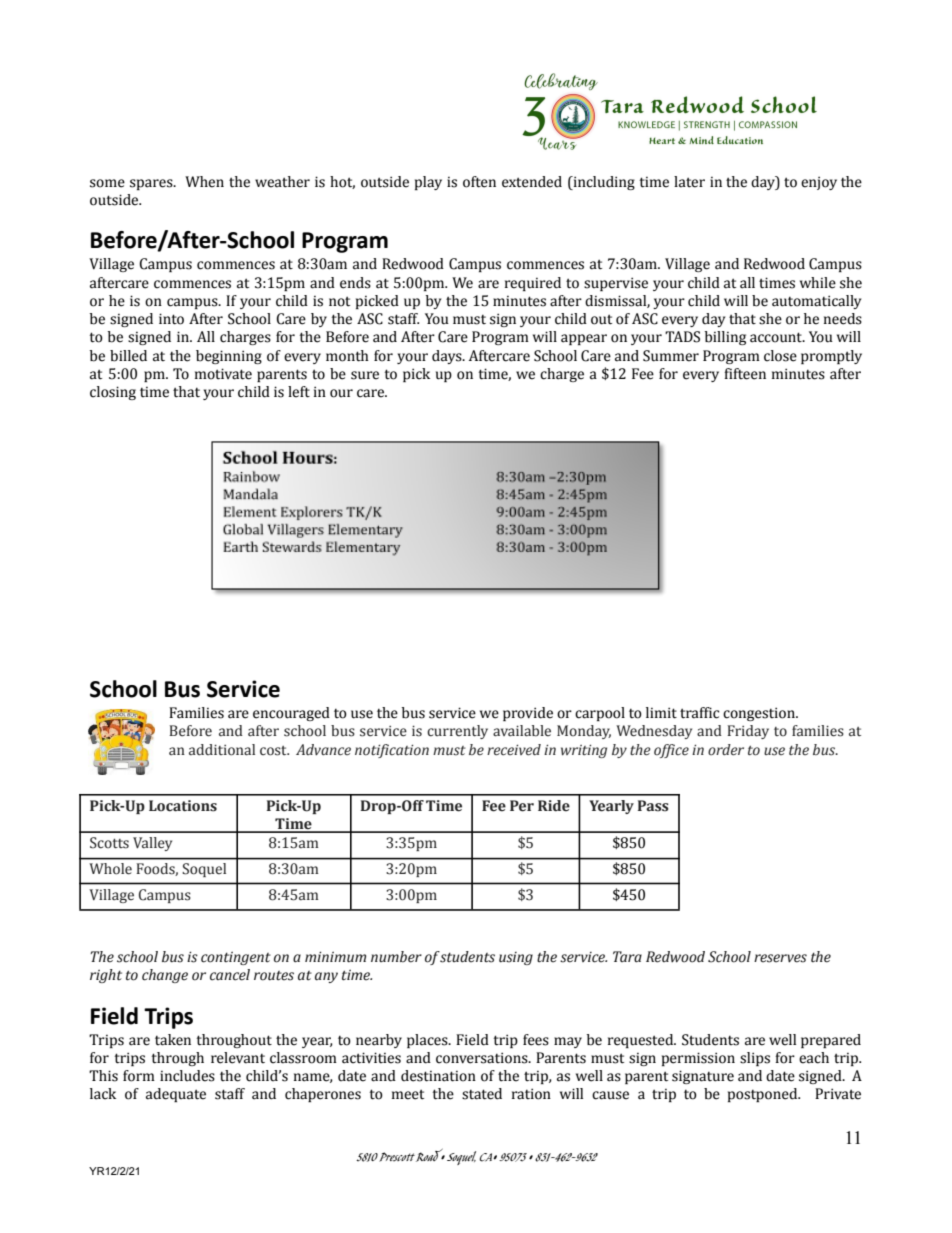 The height and width of the page is (1233, 952). What do you see at coordinates (291, 714) in the page?
I see `encouraged` at bounding box center [291, 714].
